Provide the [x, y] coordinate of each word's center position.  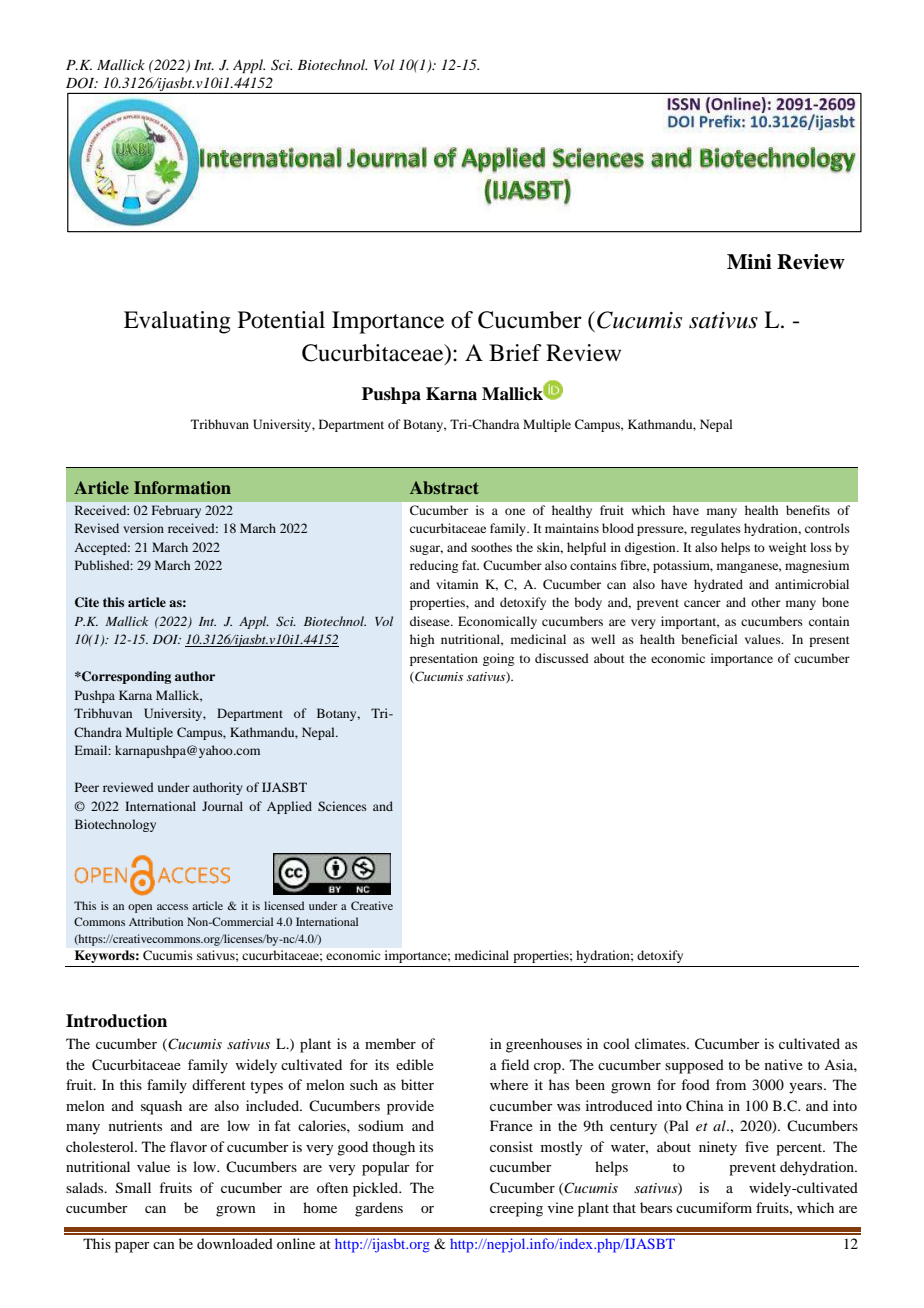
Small [133, 1188]
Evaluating [177, 322]
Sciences [342, 806]
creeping [516, 1209]
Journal [222, 806]
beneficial [709, 639]
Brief [515, 353]
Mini [749, 261]
